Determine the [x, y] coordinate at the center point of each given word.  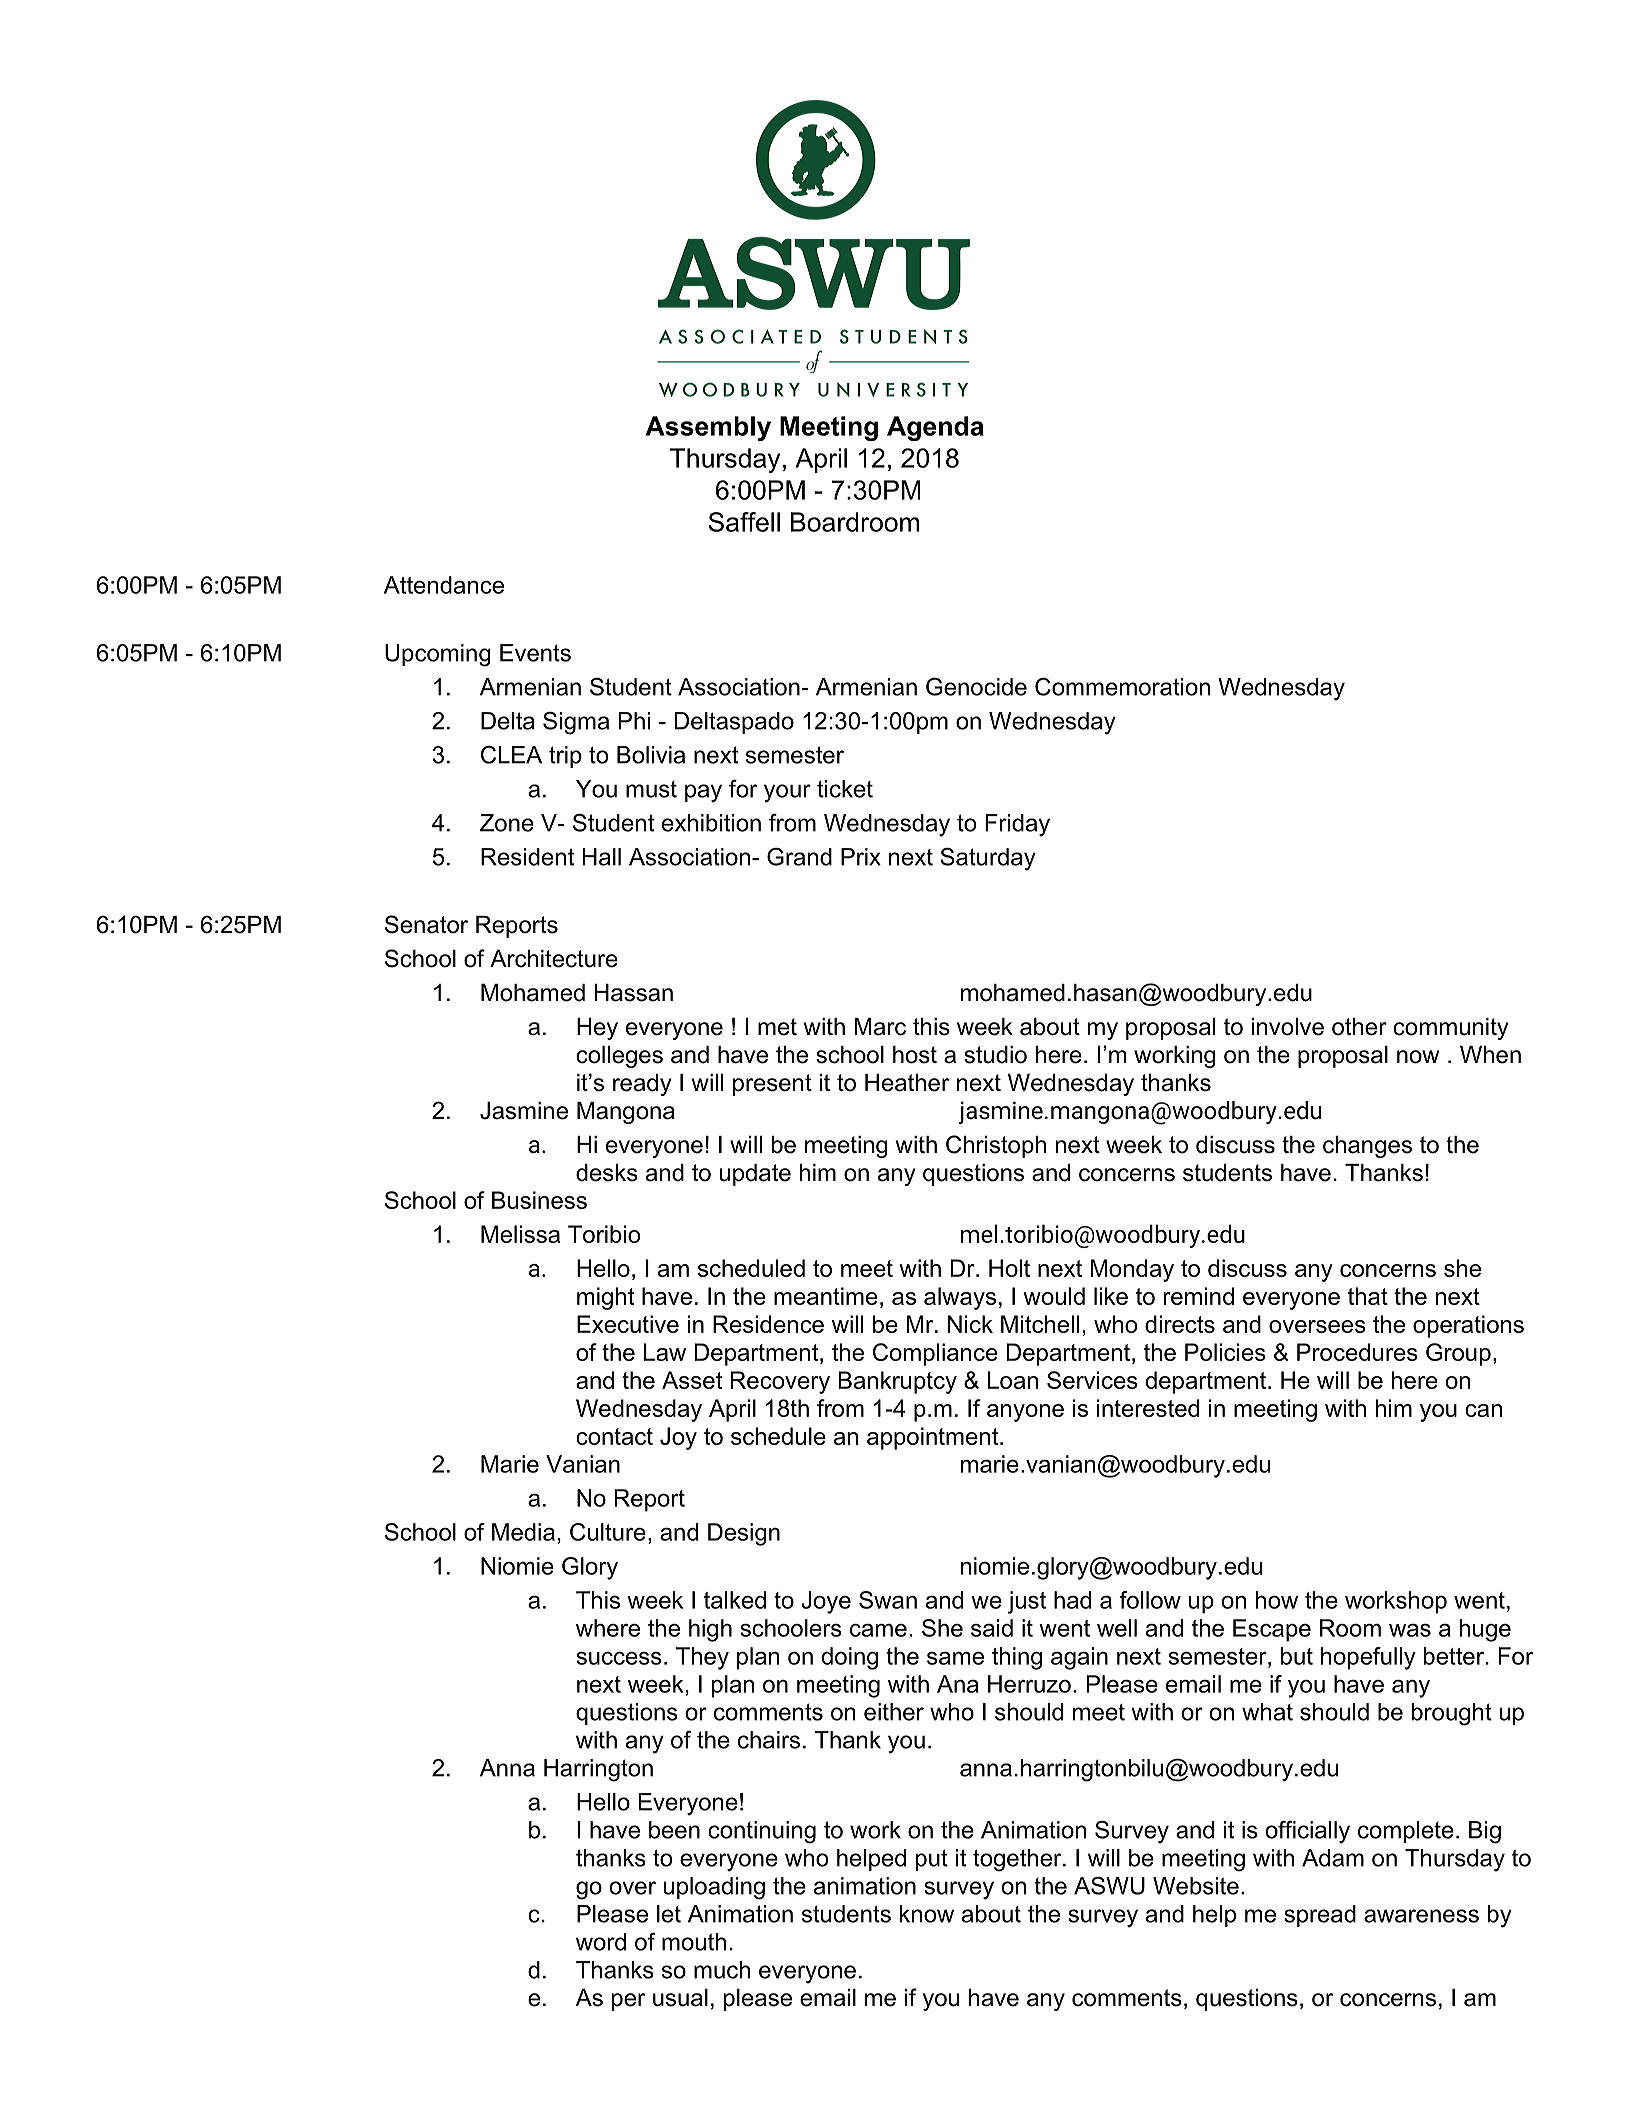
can [1483, 1410]
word [601, 1942]
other [1359, 1027]
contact [614, 1436]
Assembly [708, 428]
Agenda [935, 428]
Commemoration [1122, 686]
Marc [880, 1027]
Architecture [554, 959]
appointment [932, 1438]
